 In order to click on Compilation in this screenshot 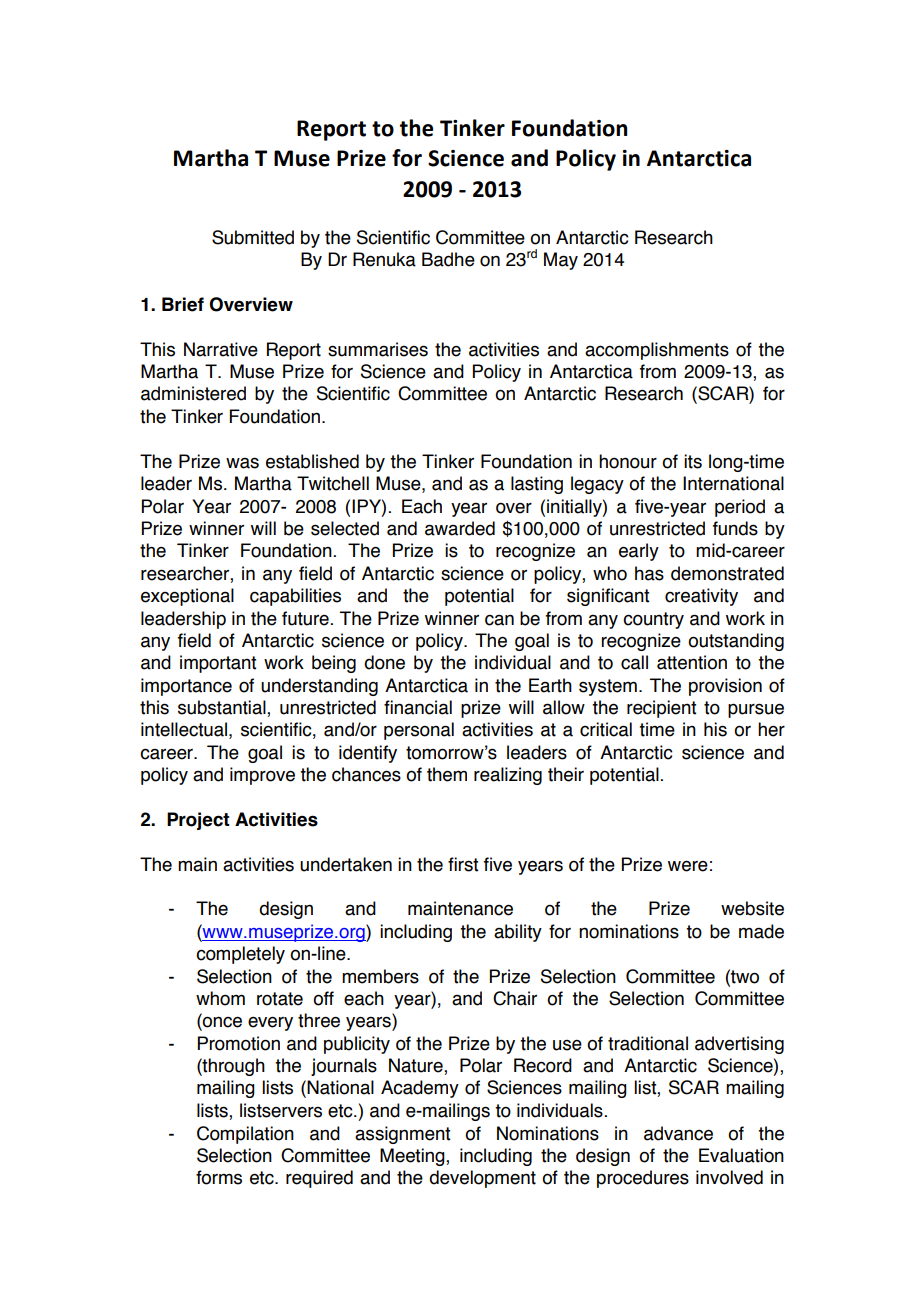, I will do `click(245, 1135)`.
